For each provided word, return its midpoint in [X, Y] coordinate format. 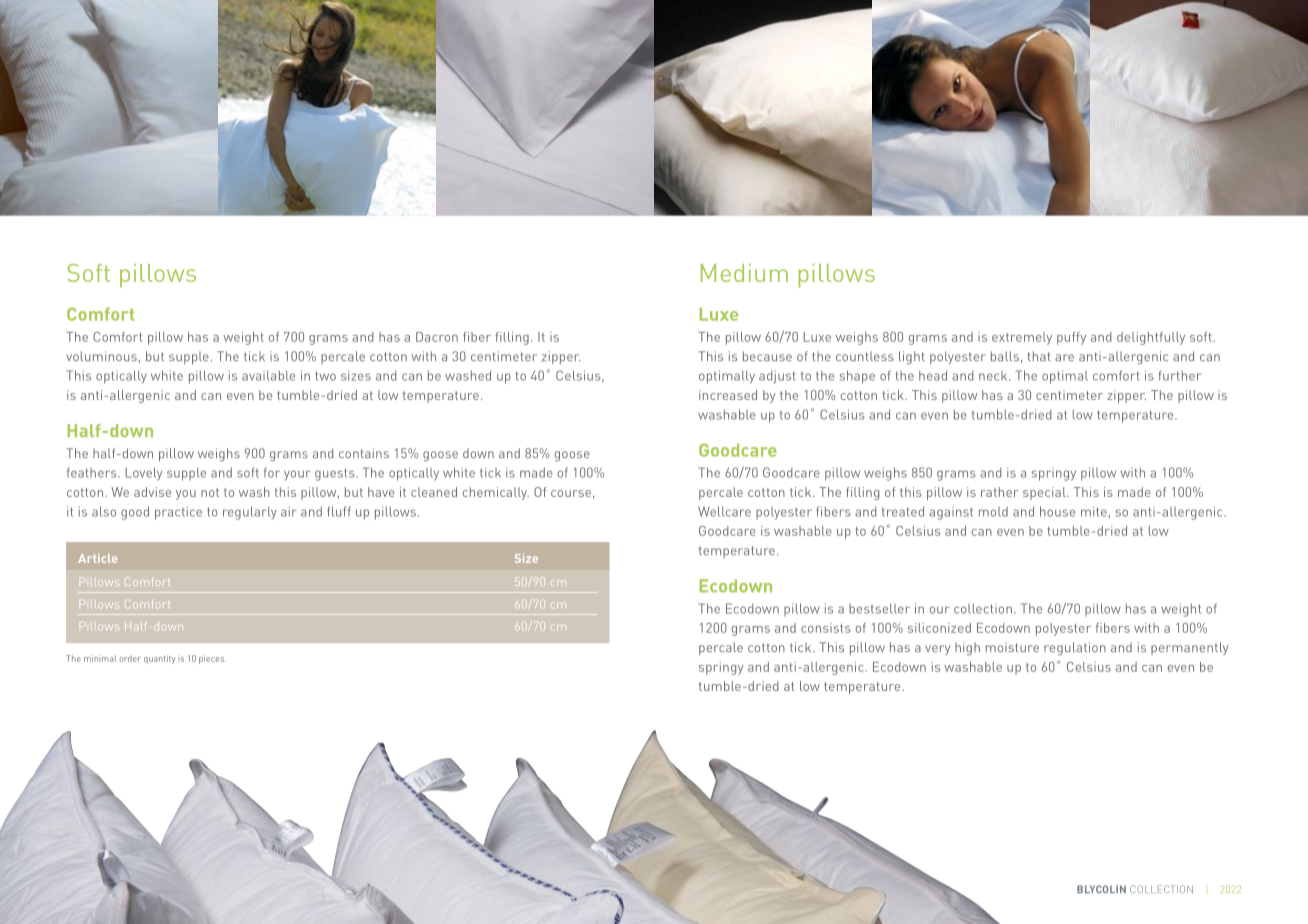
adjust [777, 377]
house [1057, 511]
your [297, 475]
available [268, 375]
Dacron [437, 337]
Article [97, 558]
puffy [1071, 338]
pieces [212, 659]
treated [903, 511]
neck [994, 376]
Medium [744, 273]
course [571, 493]
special [1045, 493]
